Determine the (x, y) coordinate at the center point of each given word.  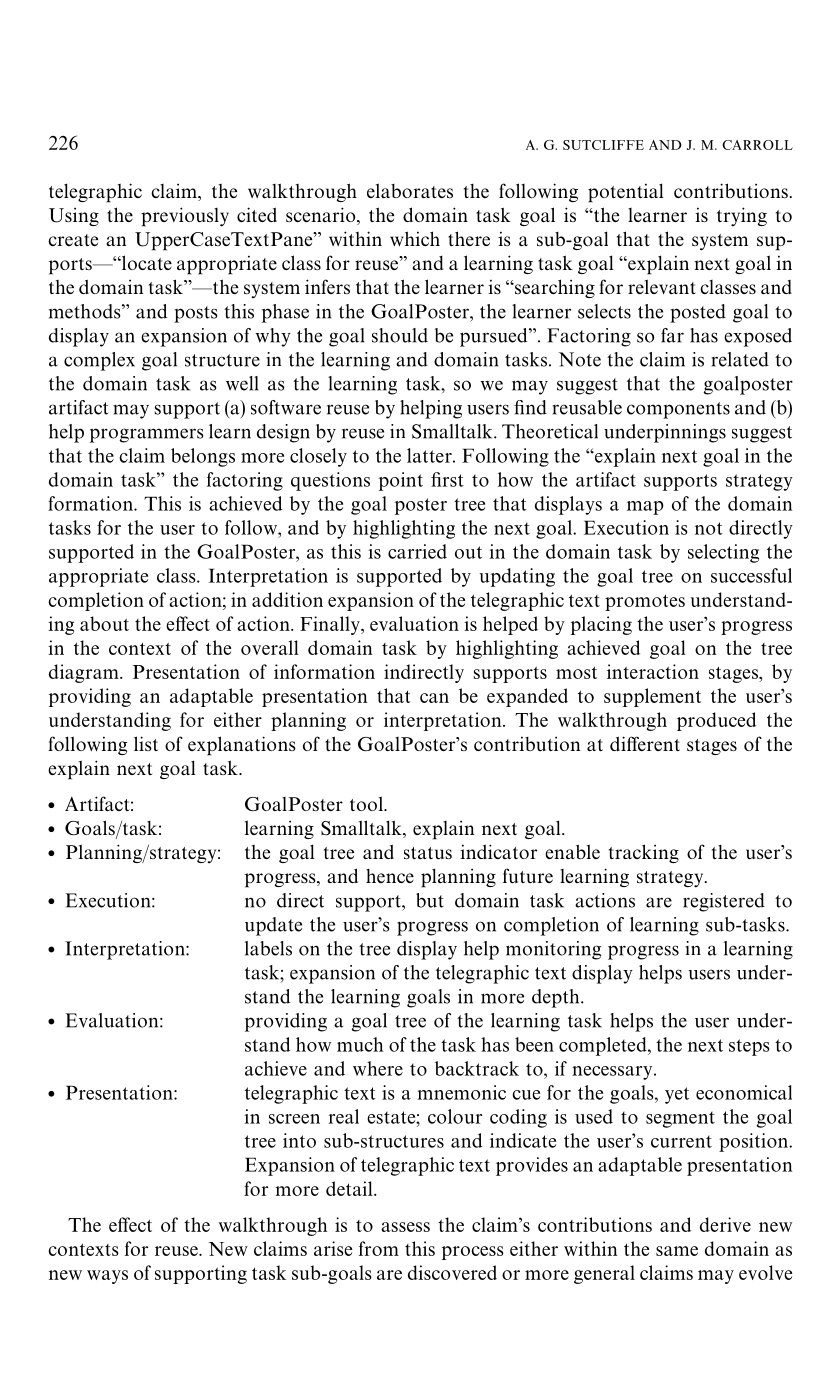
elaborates (410, 190)
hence (390, 876)
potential (626, 193)
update (273, 926)
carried (417, 551)
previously (185, 217)
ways (107, 1277)
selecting (723, 553)
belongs (203, 457)
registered (724, 902)
